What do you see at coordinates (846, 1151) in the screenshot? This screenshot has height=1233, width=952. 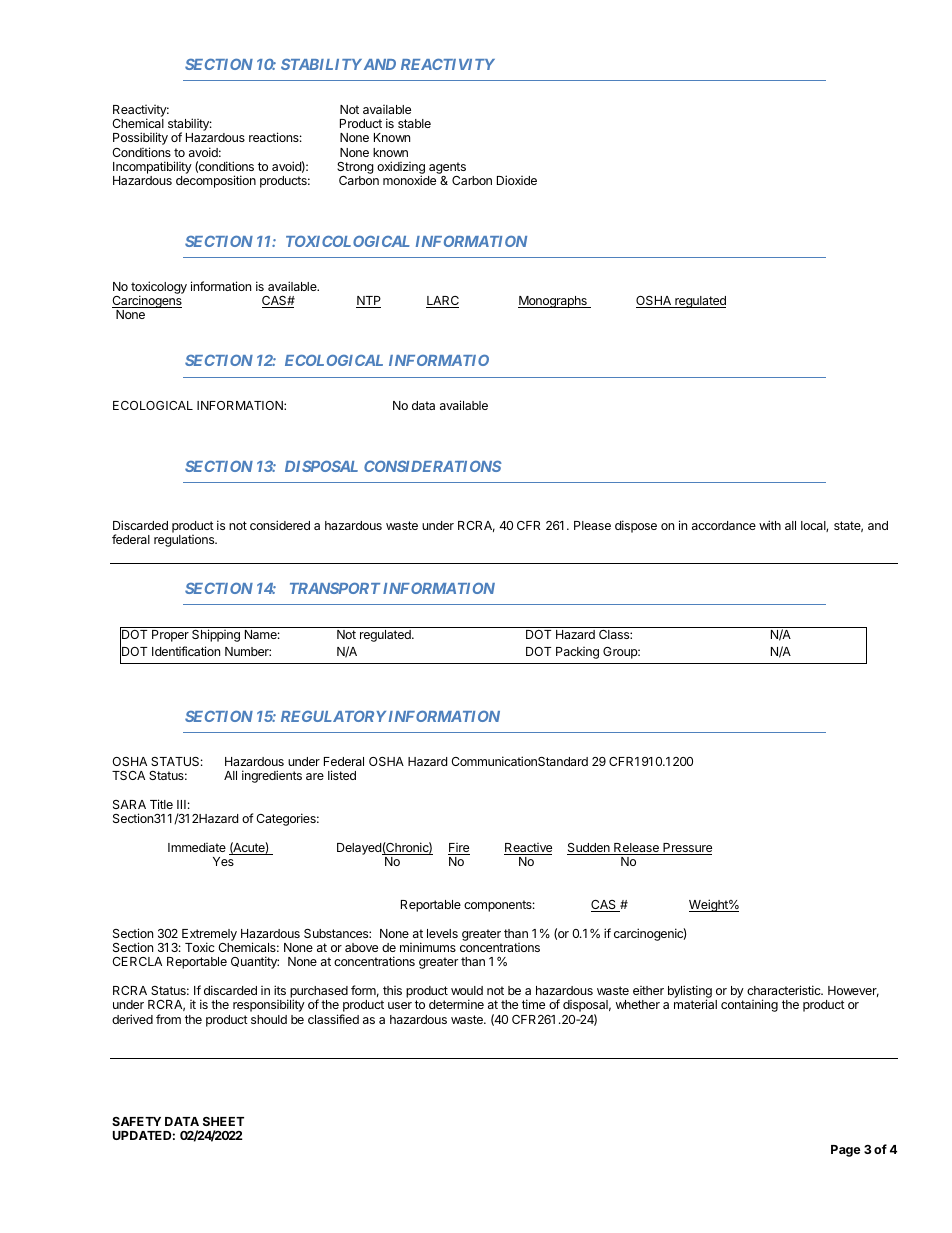 I see `Page` at bounding box center [846, 1151].
